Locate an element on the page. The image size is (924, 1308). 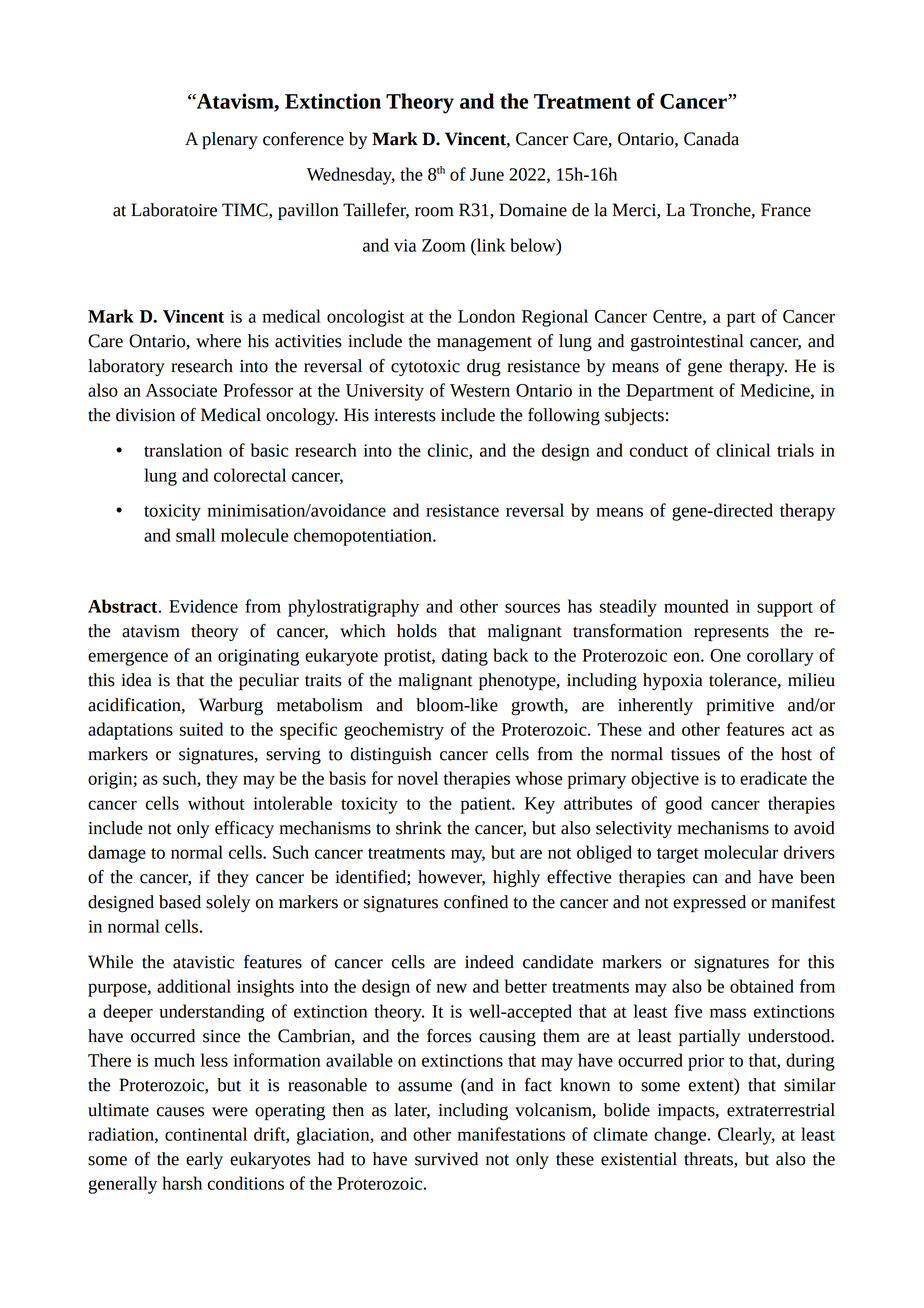
Associate is located at coordinates (181, 390).
